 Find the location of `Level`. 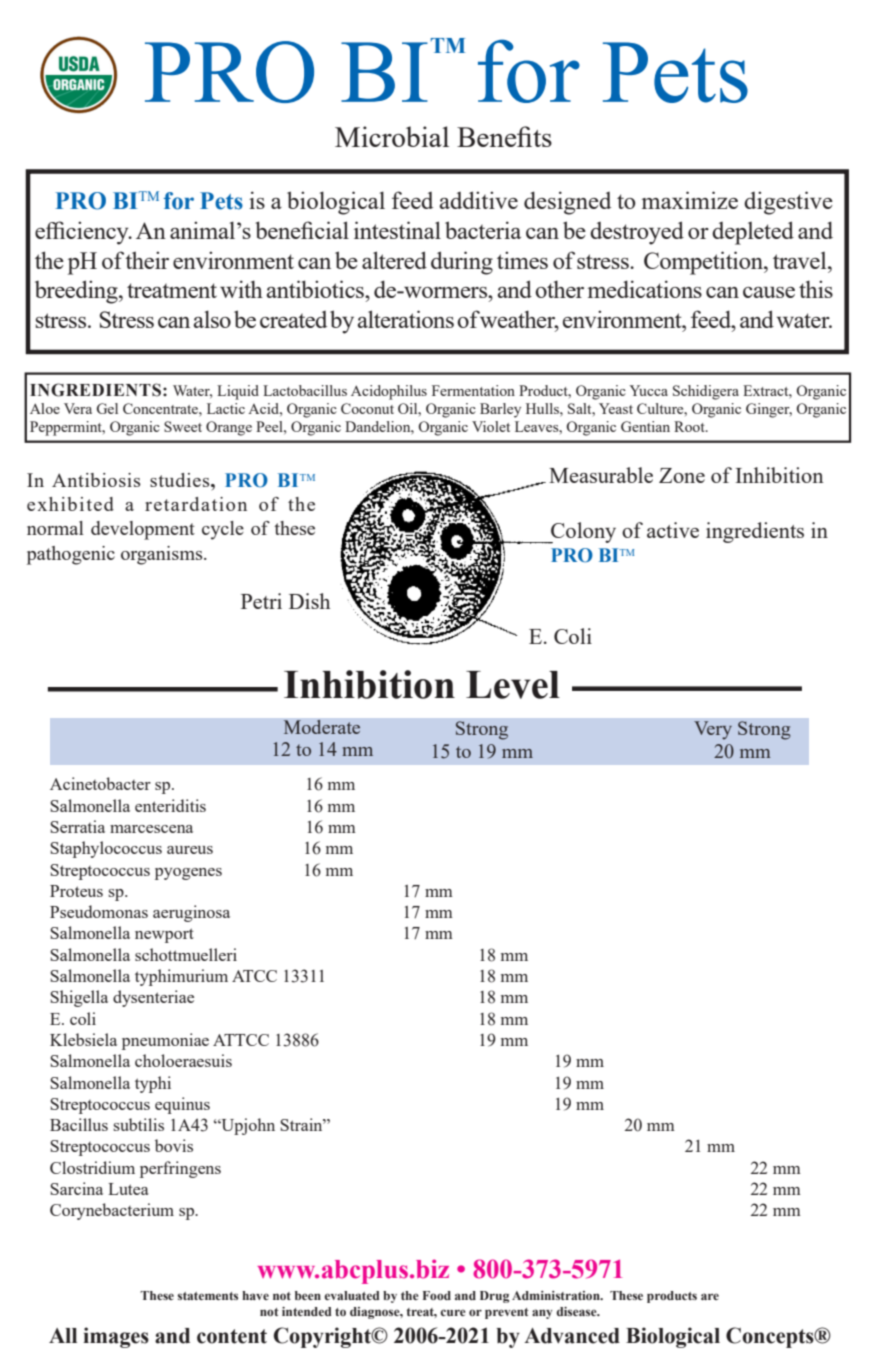

Level is located at coordinates (513, 685).
